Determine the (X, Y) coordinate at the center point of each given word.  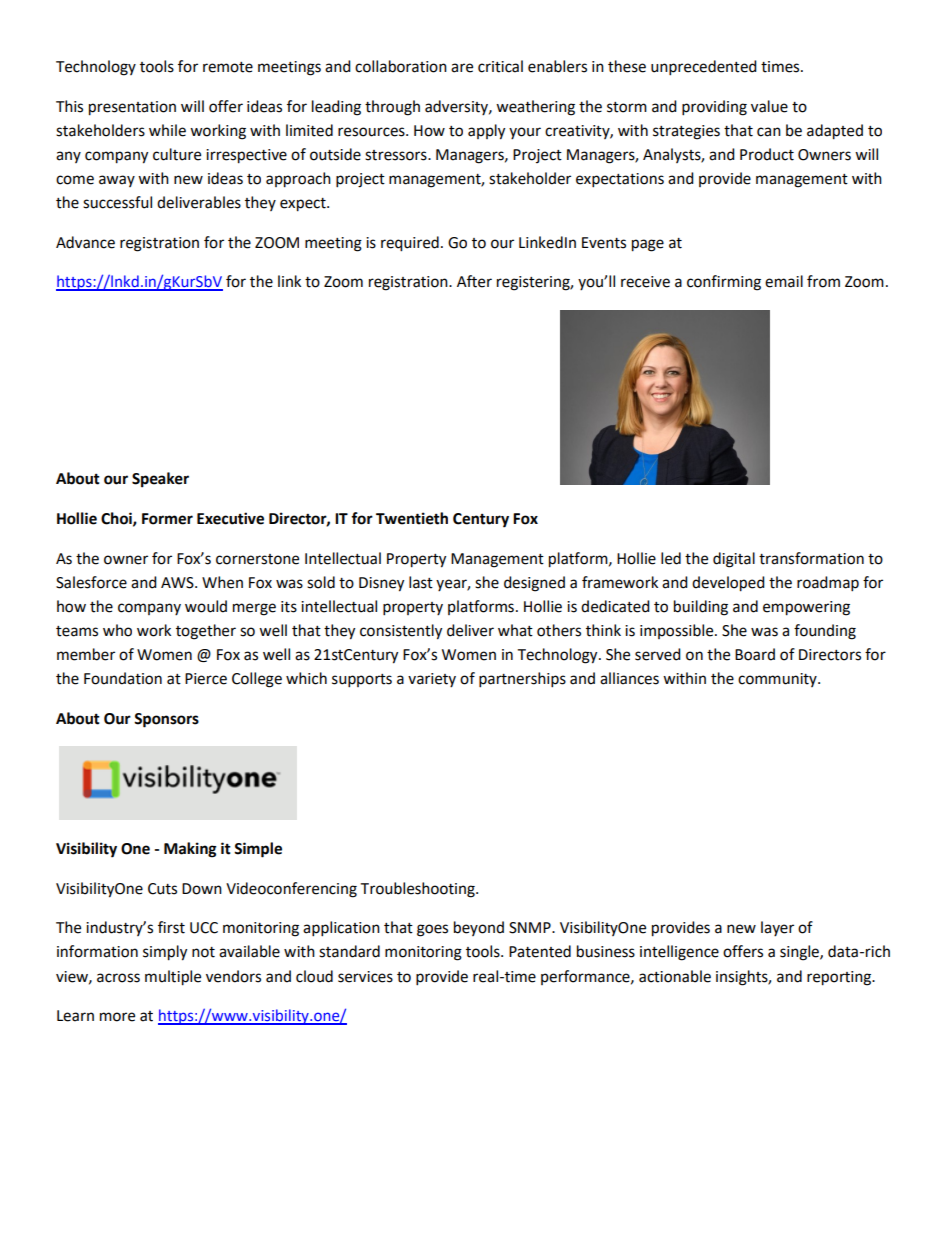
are (462, 68)
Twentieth (412, 518)
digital (734, 560)
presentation (132, 108)
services (365, 977)
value (769, 106)
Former (167, 519)
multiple (173, 978)
